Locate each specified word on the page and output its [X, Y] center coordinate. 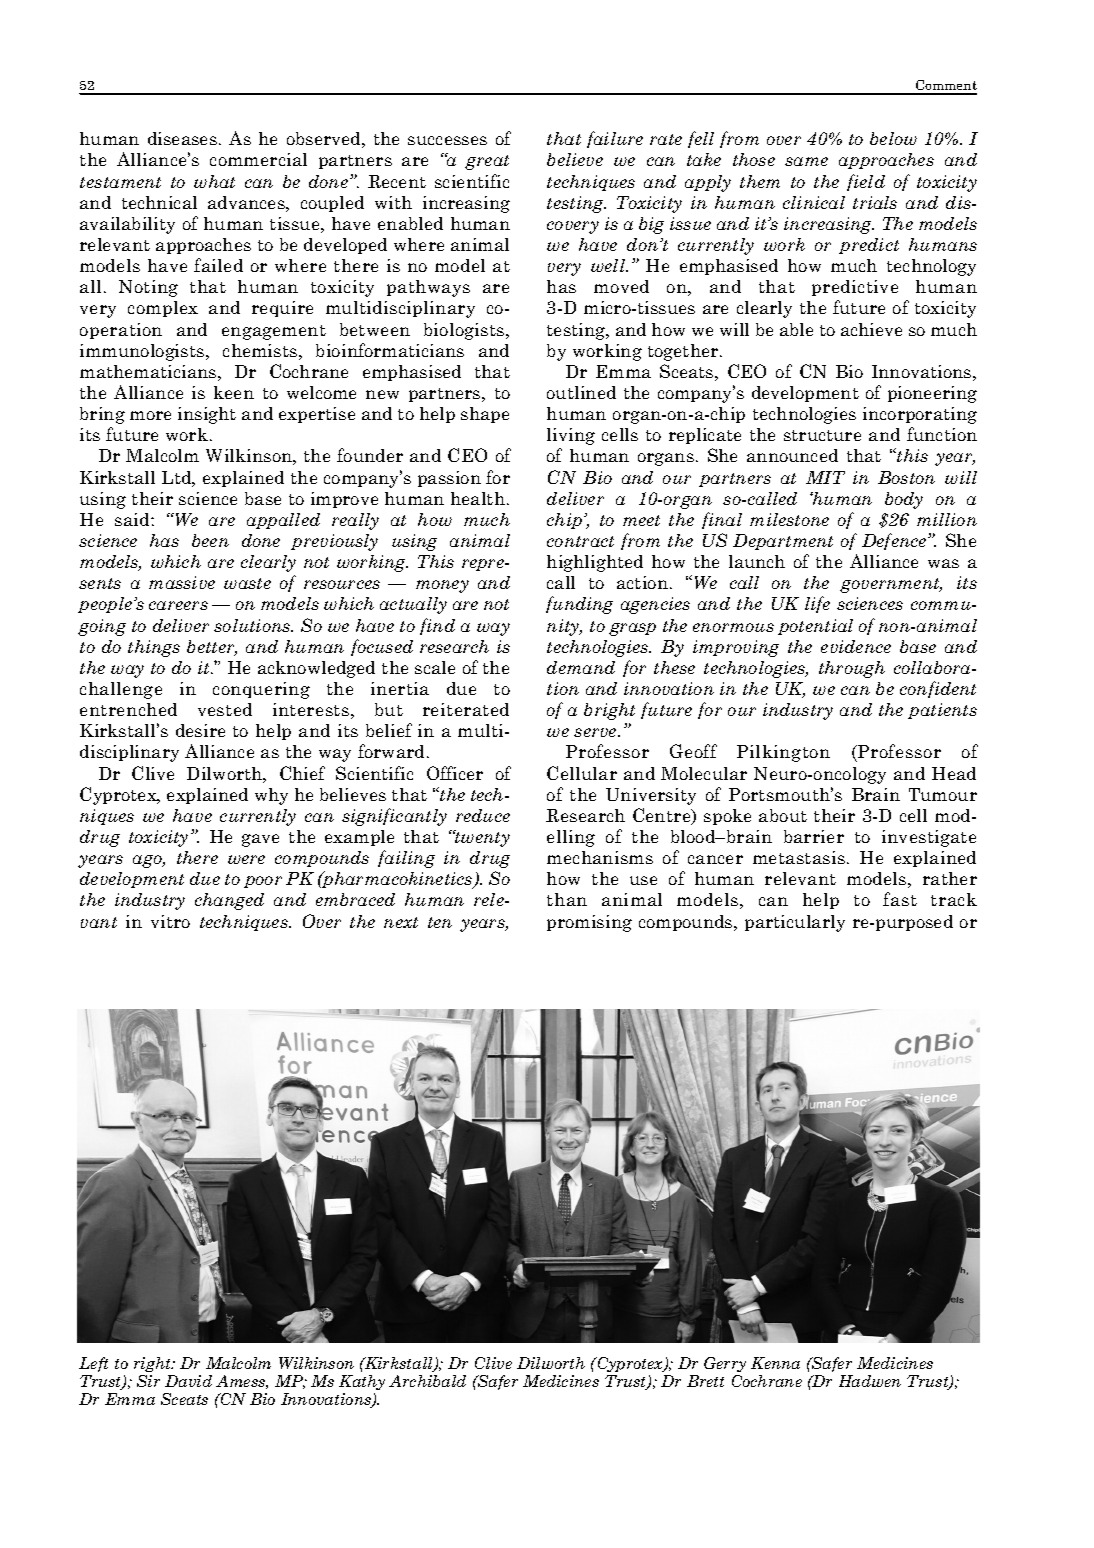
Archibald [427, 1381]
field [866, 182]
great [487, 162]
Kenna [775, 1363]
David [188, 1381]
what [214, 181]
